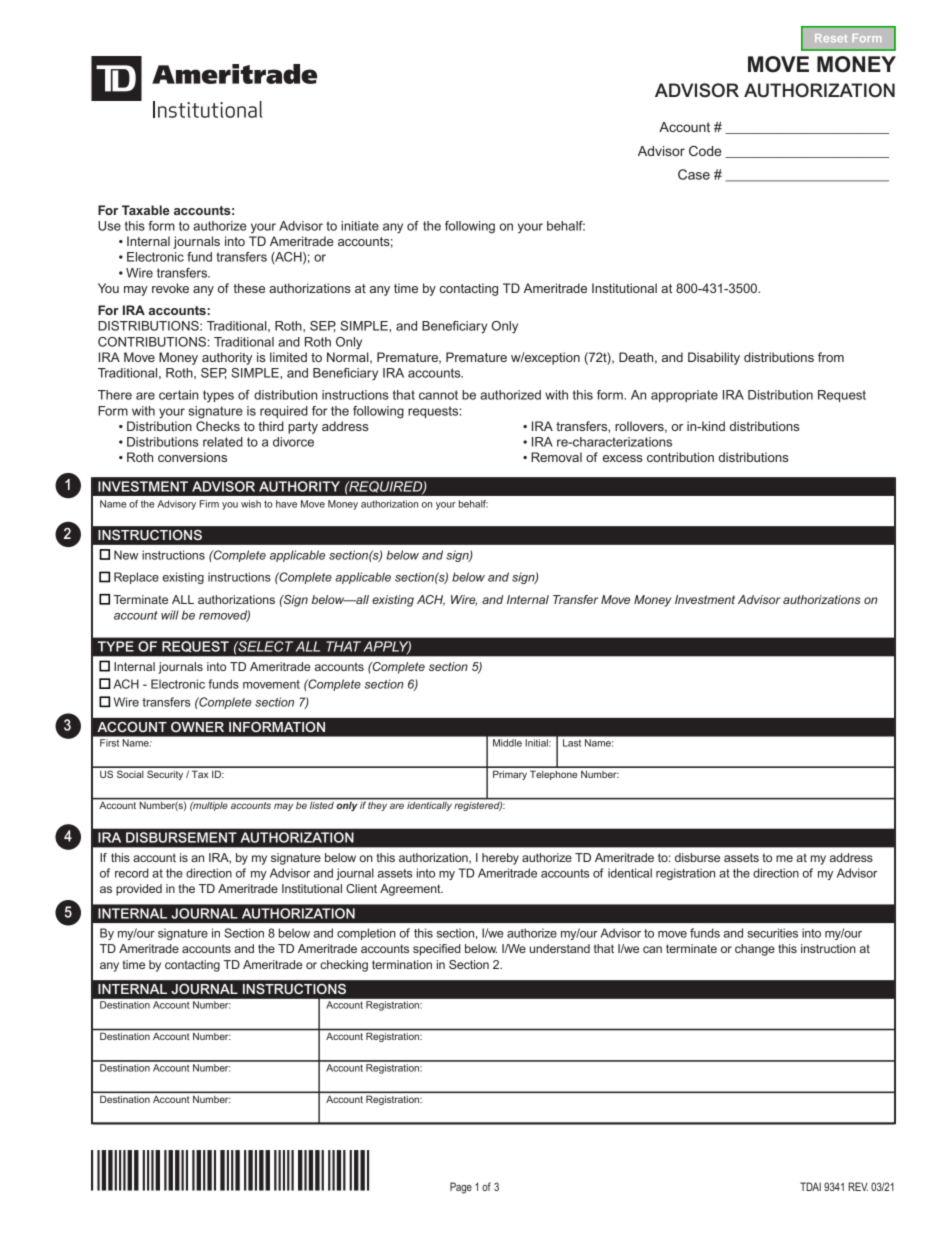 This screenshot has width=952, height=1233. I want to click on record, so click(132, 873).
